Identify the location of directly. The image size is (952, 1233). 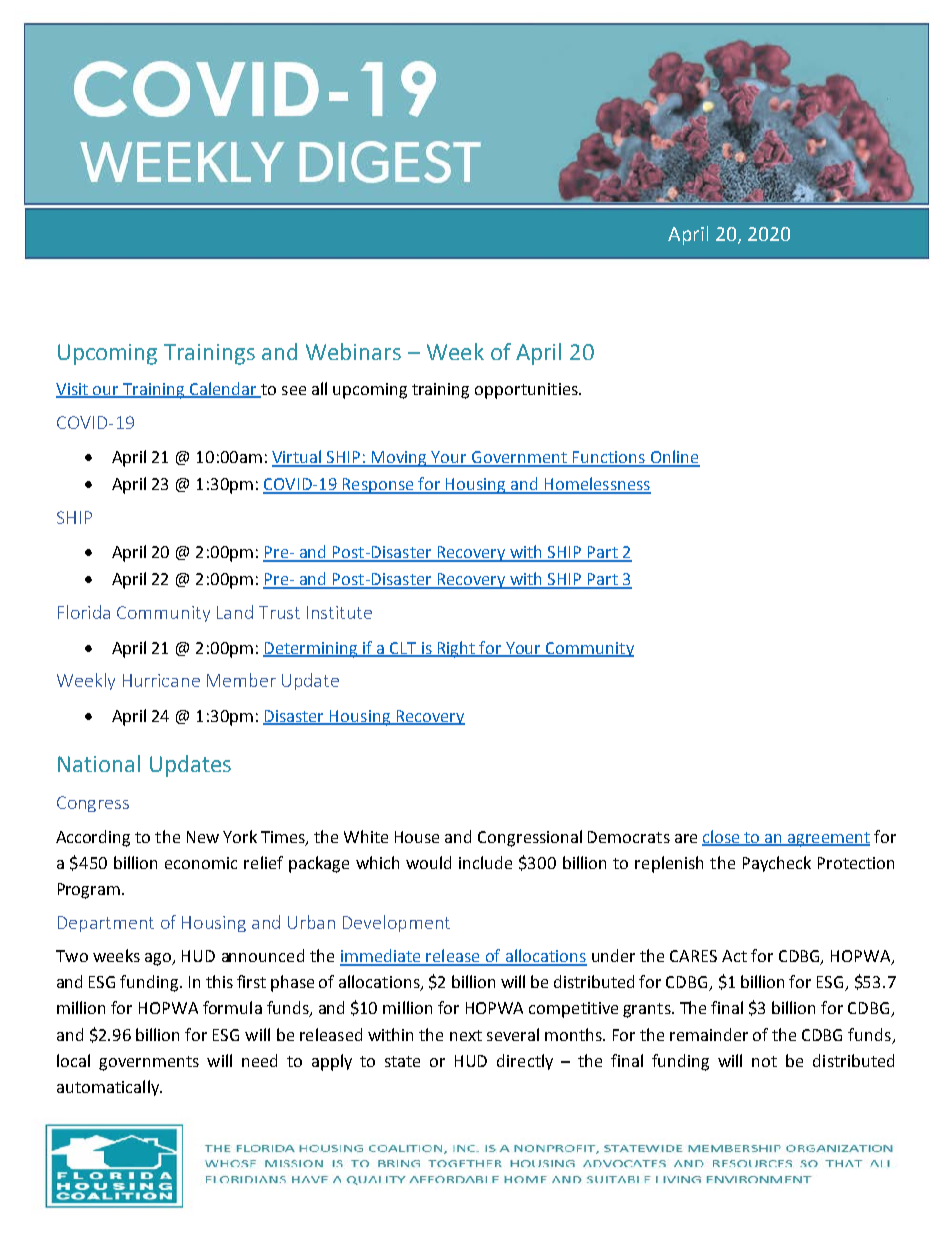
(525, 1062).
